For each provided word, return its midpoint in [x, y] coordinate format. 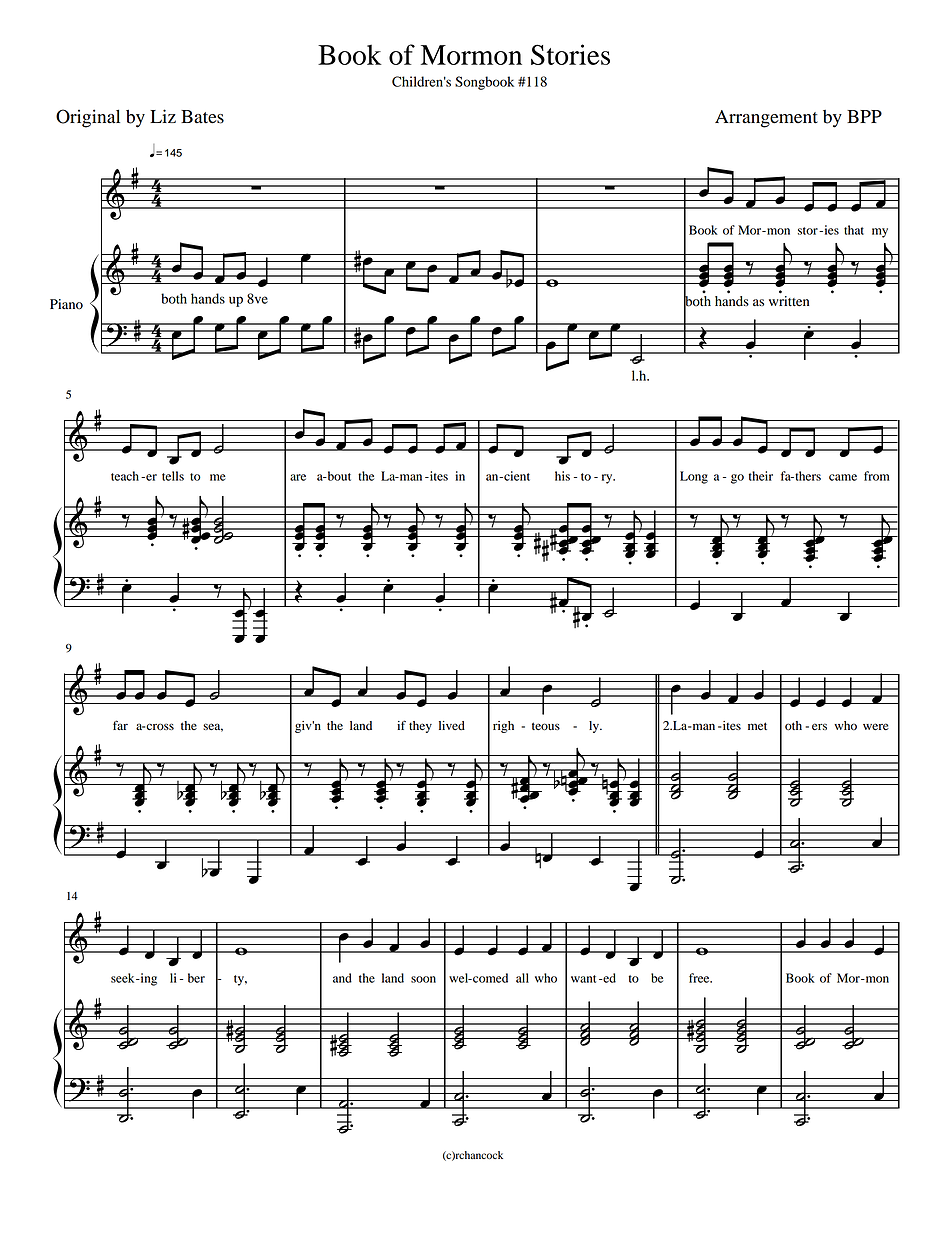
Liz [163, 116]
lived [452, 725]
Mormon [471, 55]
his [562, 476]
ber [196, 978]
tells [173, 476]
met [757, 726]
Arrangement [766, 119]
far [120, 725]
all [522, 978]
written [789, 301]
